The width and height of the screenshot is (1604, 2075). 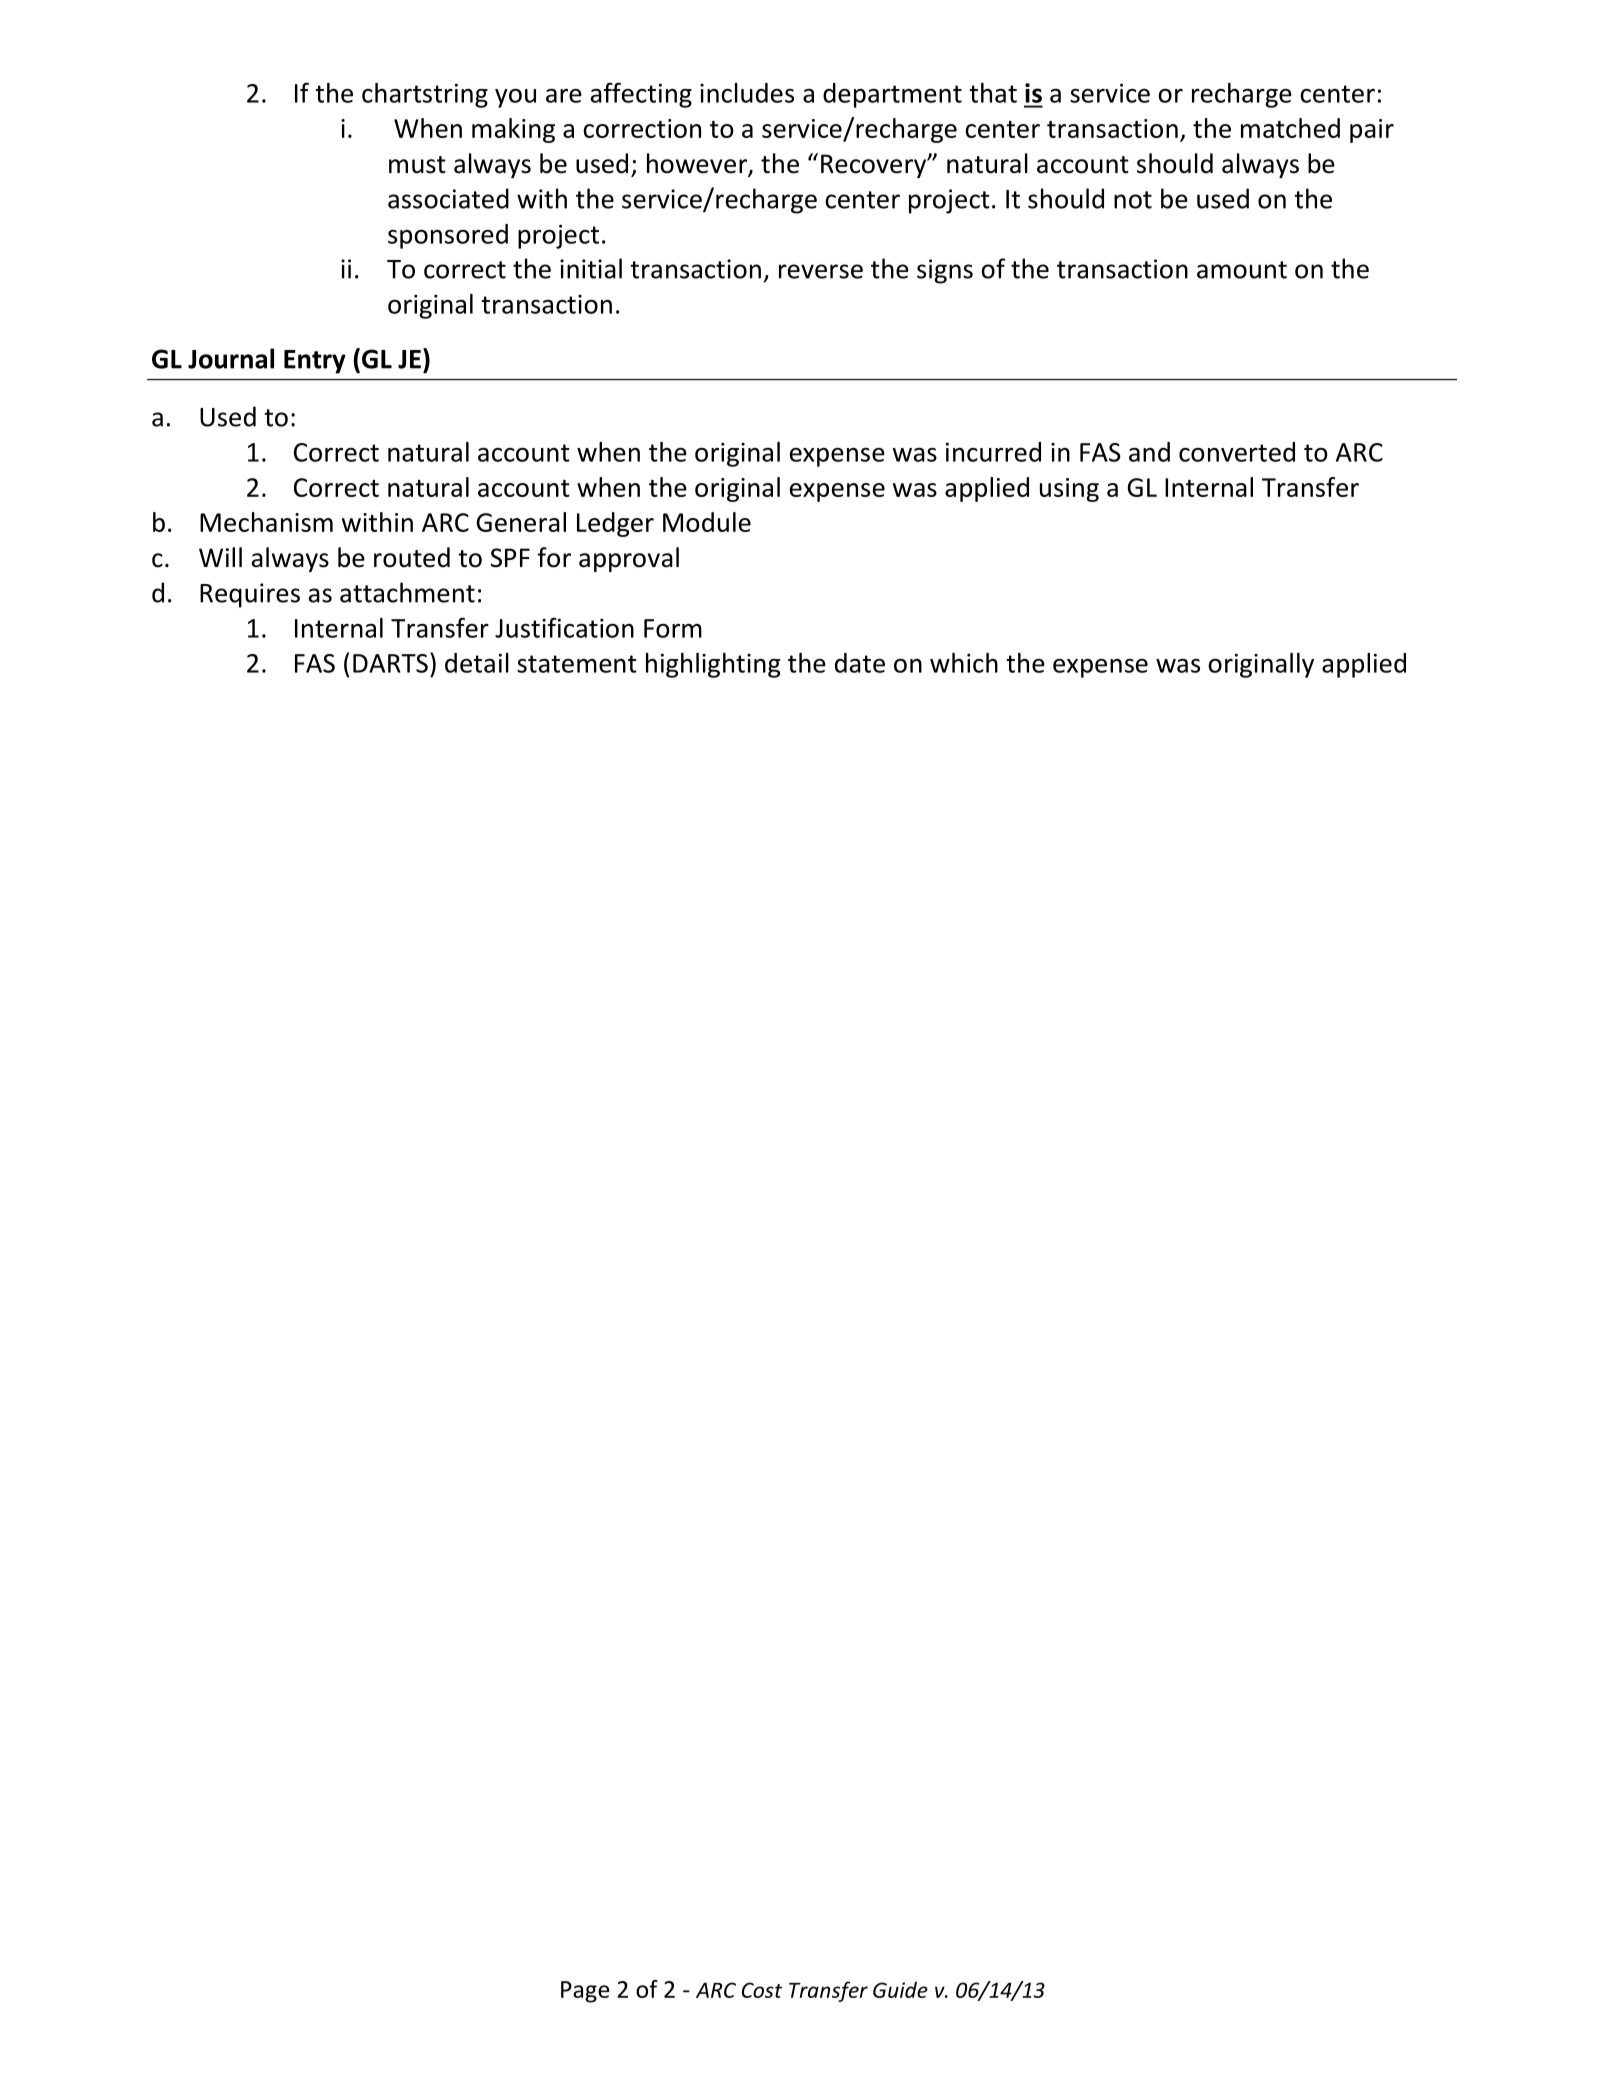 I want to click on matched, so click(x=1290, y=128).
